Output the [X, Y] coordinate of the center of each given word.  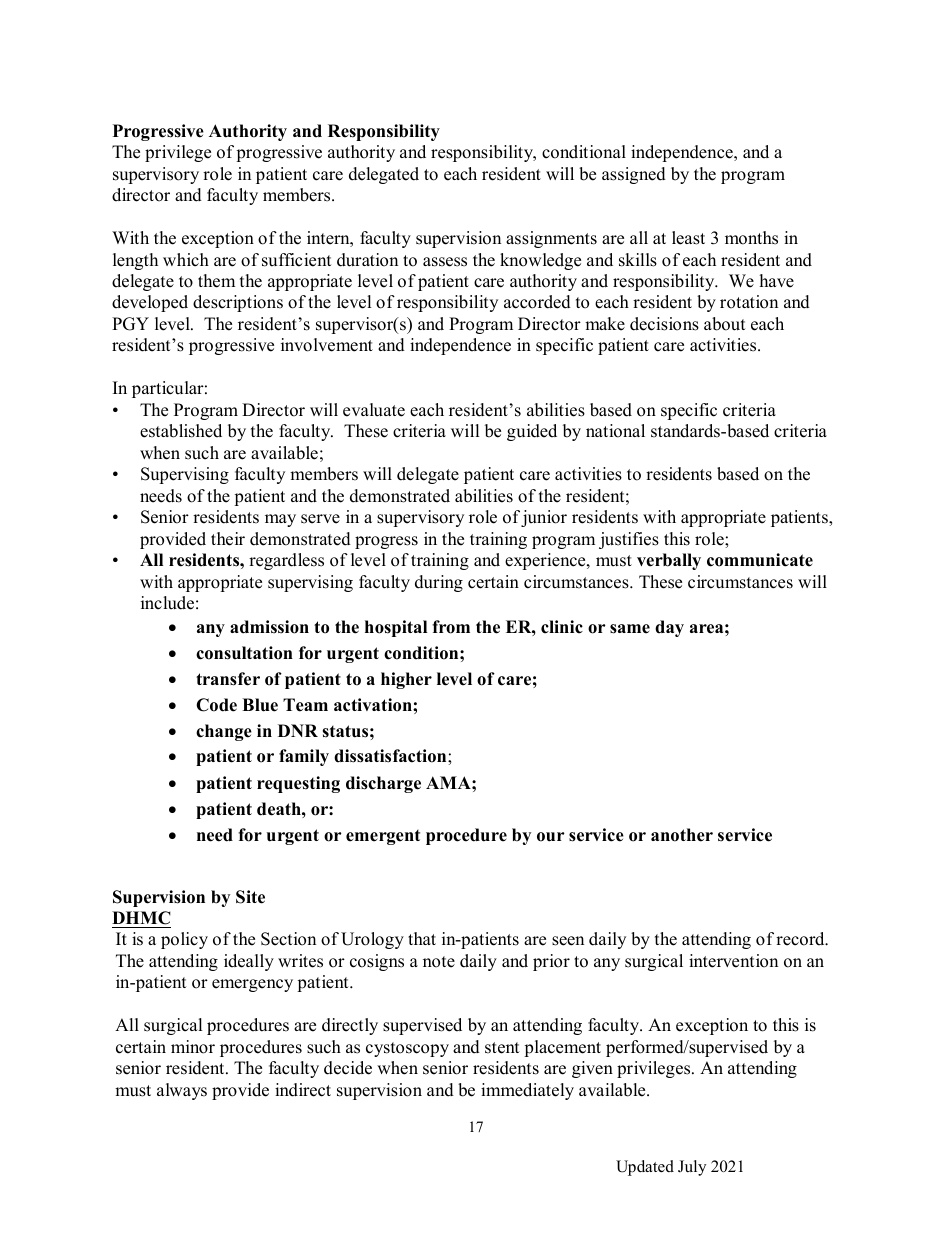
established [181, 431]
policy [184, 940]
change [224, 732]
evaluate [374, 410]
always [182, 1091]
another [682, 835]
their [228, 539]
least [688, 238]
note [439, 962]
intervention [733, 961]
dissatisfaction [391, 756]
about [725, 324]
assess [445, 262]
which [186, 260]
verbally [669, 561]
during [439, 583]
